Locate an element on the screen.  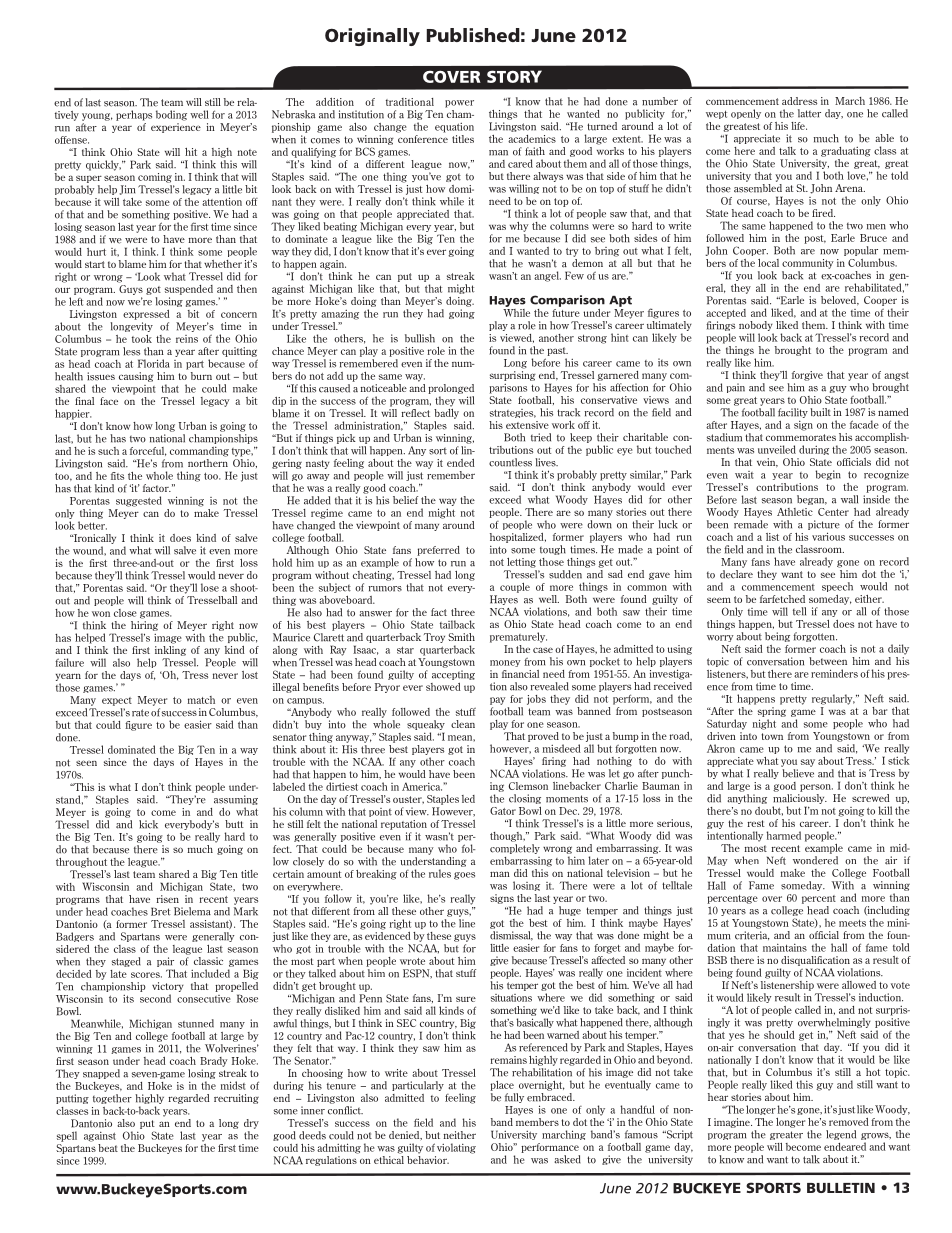
power is located at coordinates (459, 104).
